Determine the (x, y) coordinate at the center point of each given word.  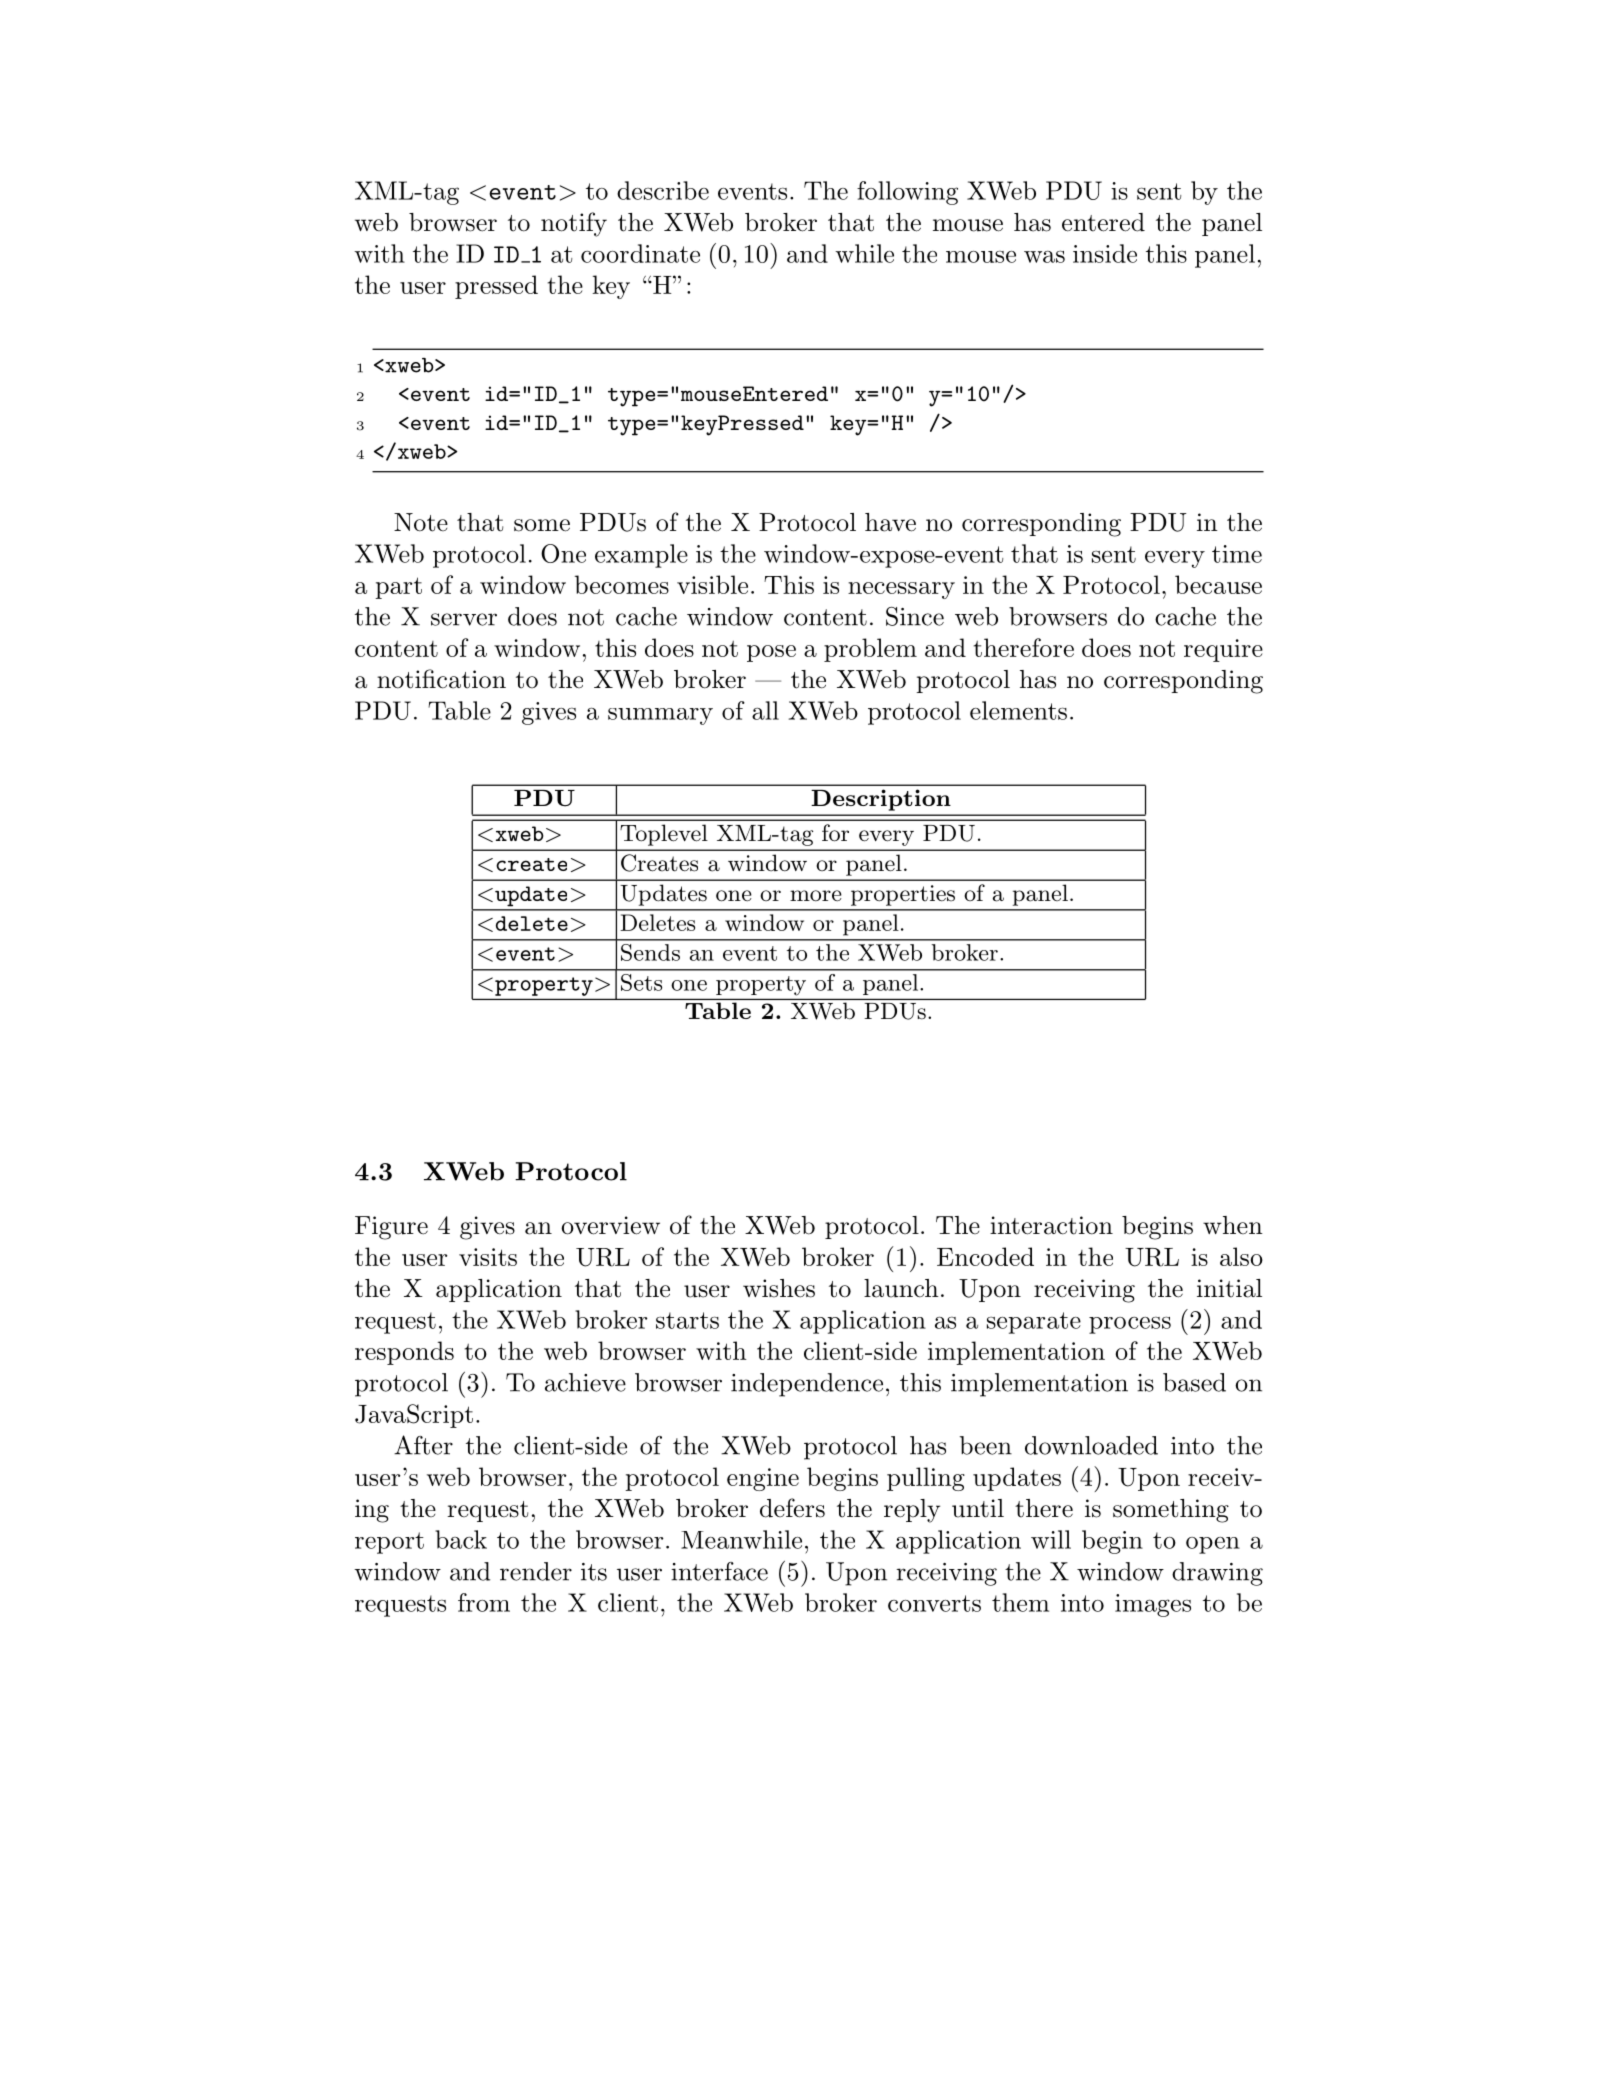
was (1044, 256)
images (1153, 1605)
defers (792, 1508)
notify (574, 224)
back (461, 1539)
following (907, 193)
